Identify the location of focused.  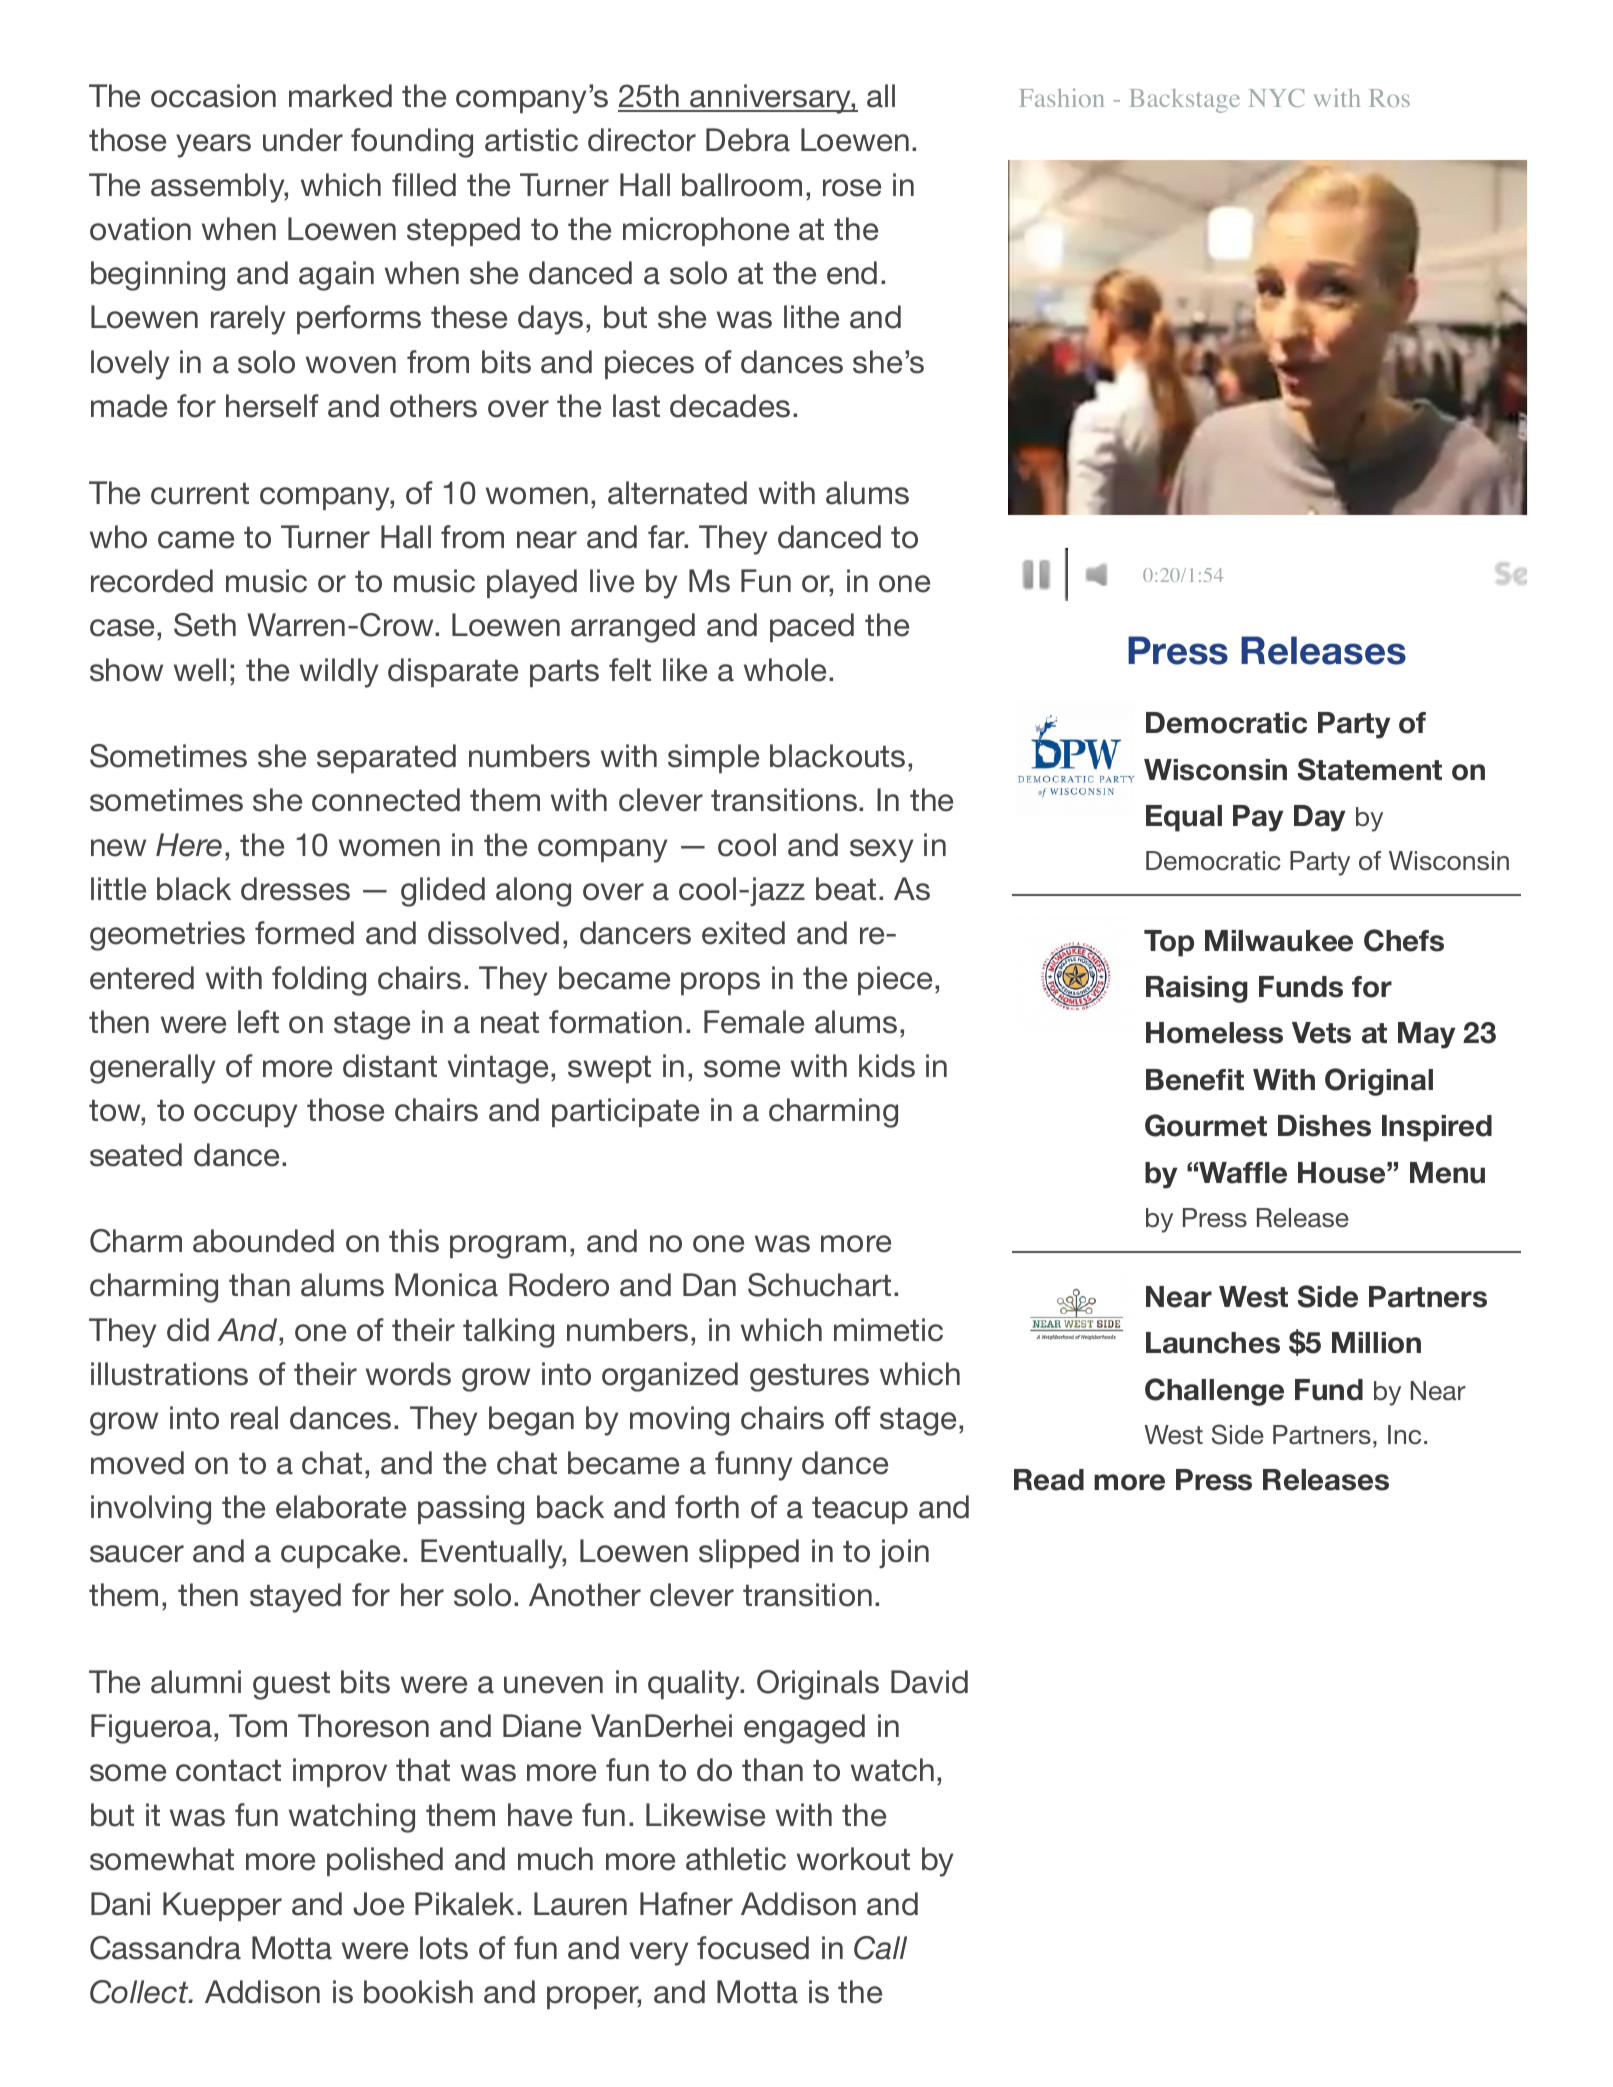
(753, 1948).
